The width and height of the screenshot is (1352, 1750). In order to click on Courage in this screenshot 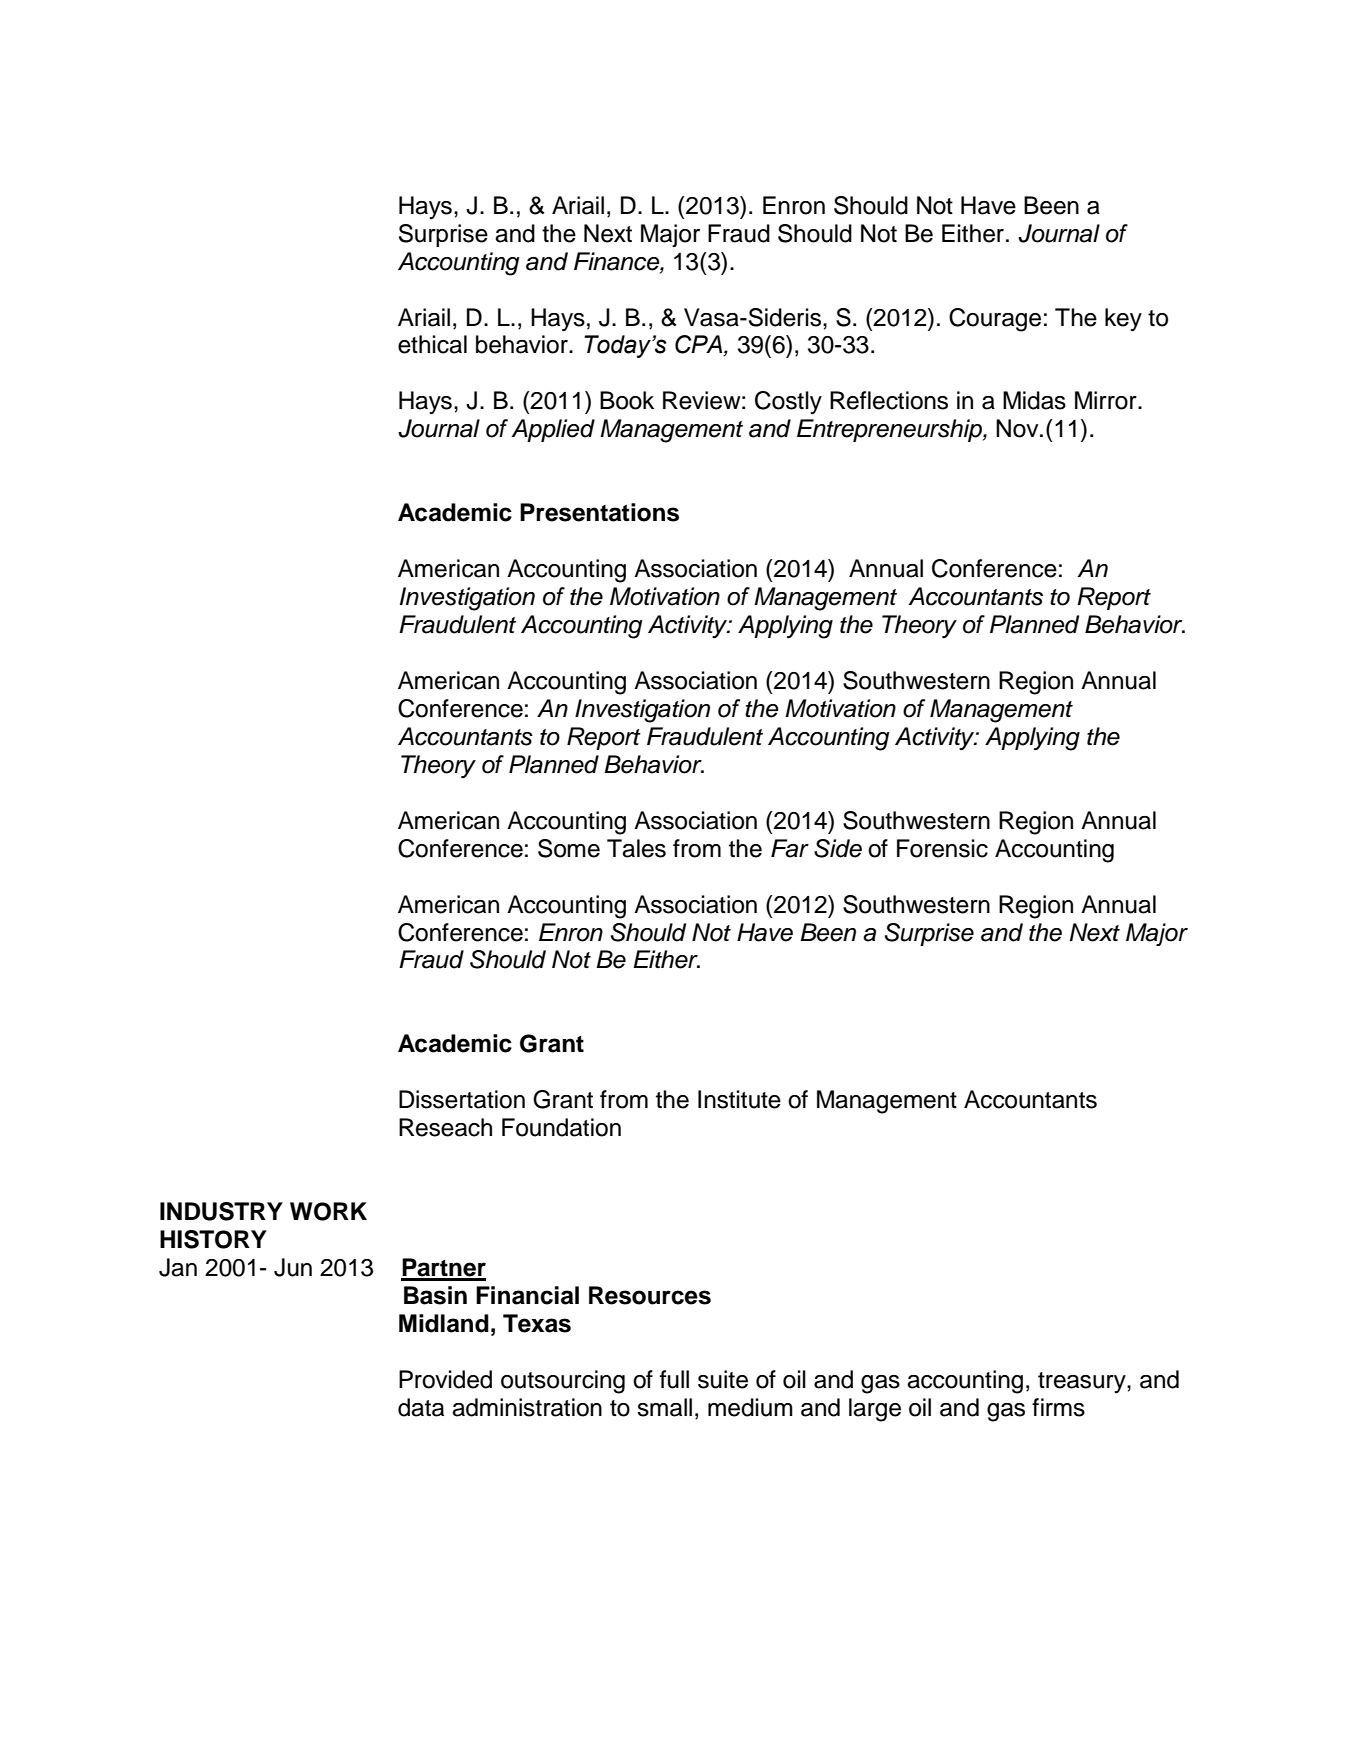, I will do `click(995, 320)`.
